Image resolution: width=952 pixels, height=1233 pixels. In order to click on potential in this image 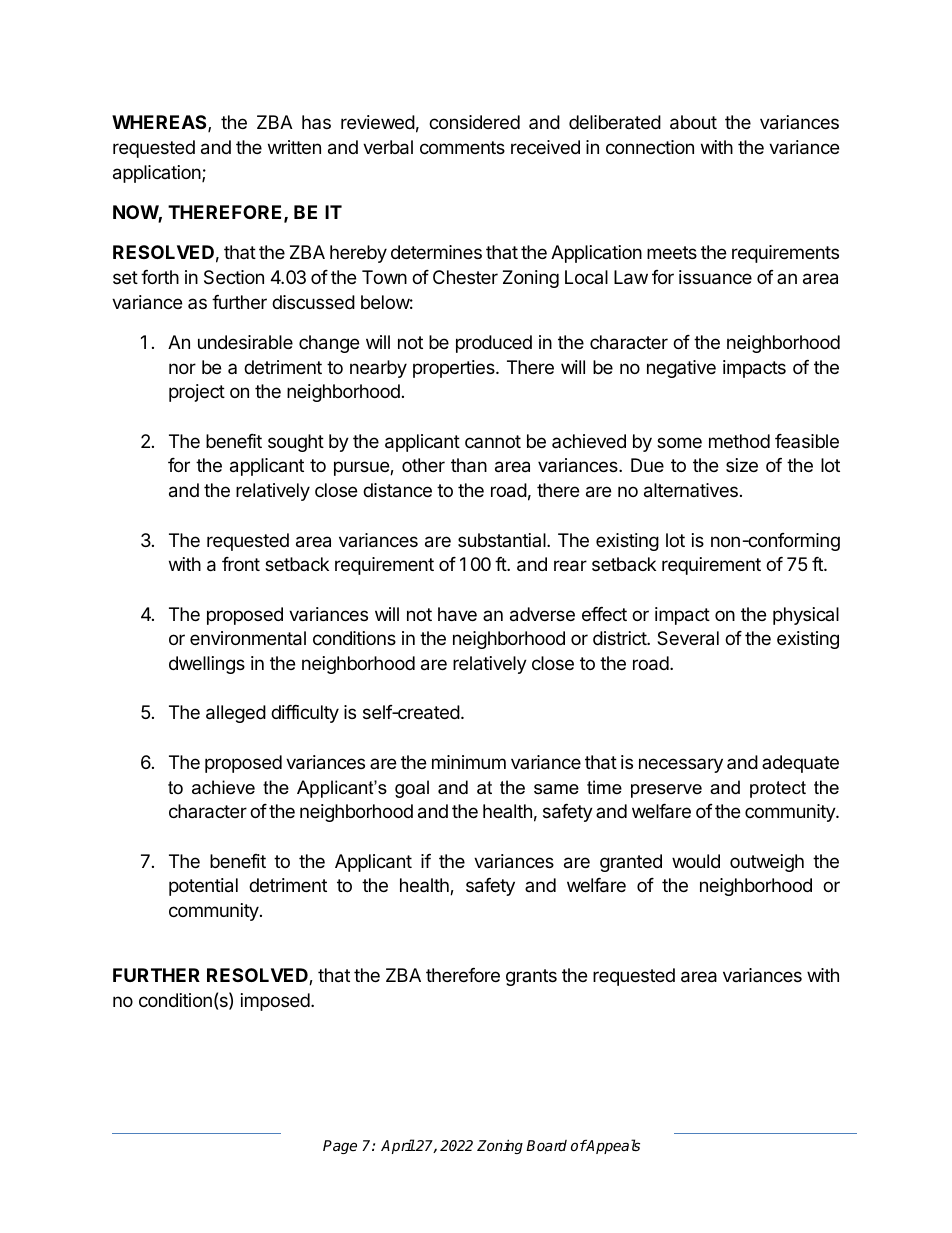, I will do `click(203, 887)`.
